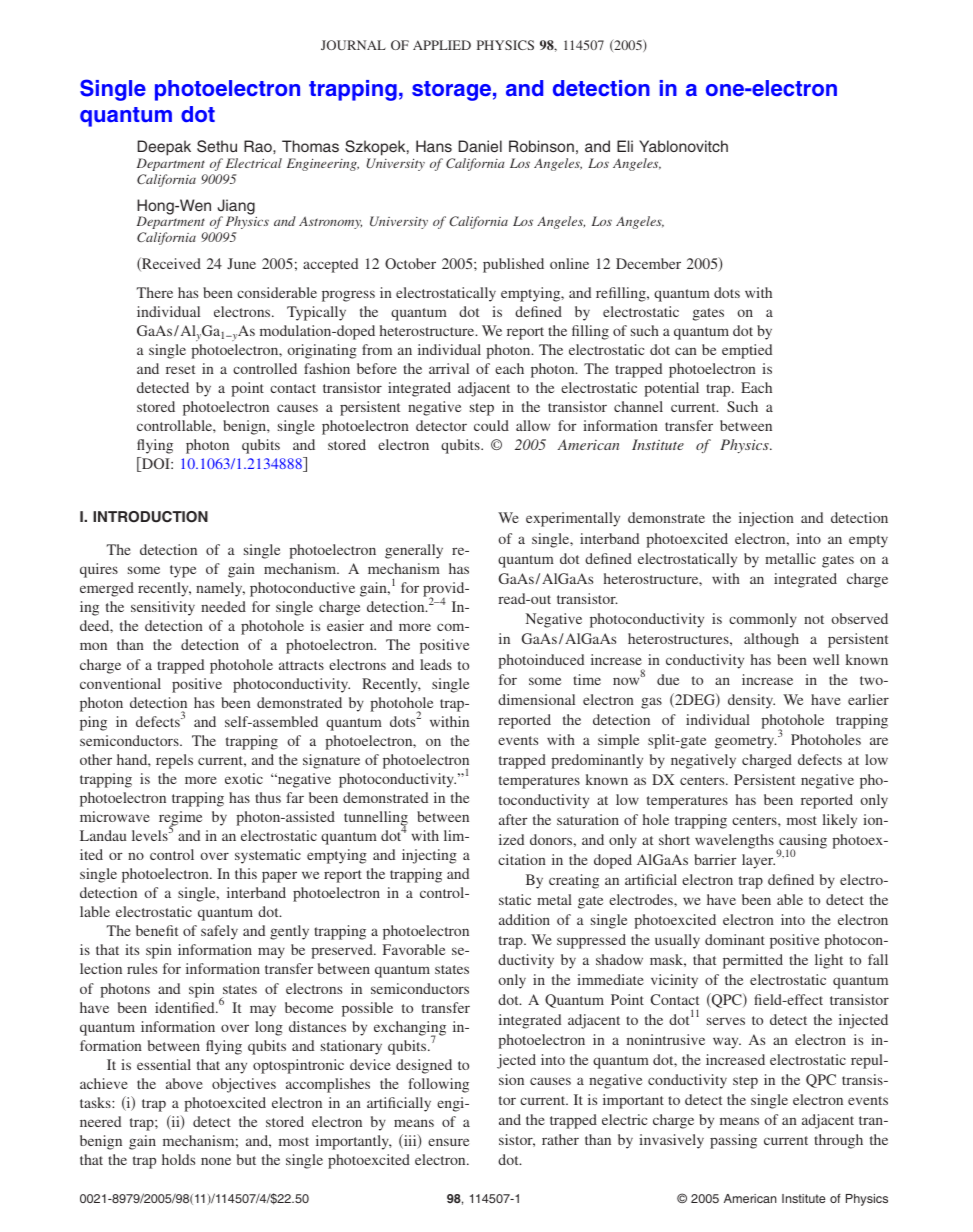 Image resolution: width=973 pixels, height=1232 pixels. What do you see at coordinates (429, 856) in the document?
I see `injecting` at bounding box center [429, 856].
